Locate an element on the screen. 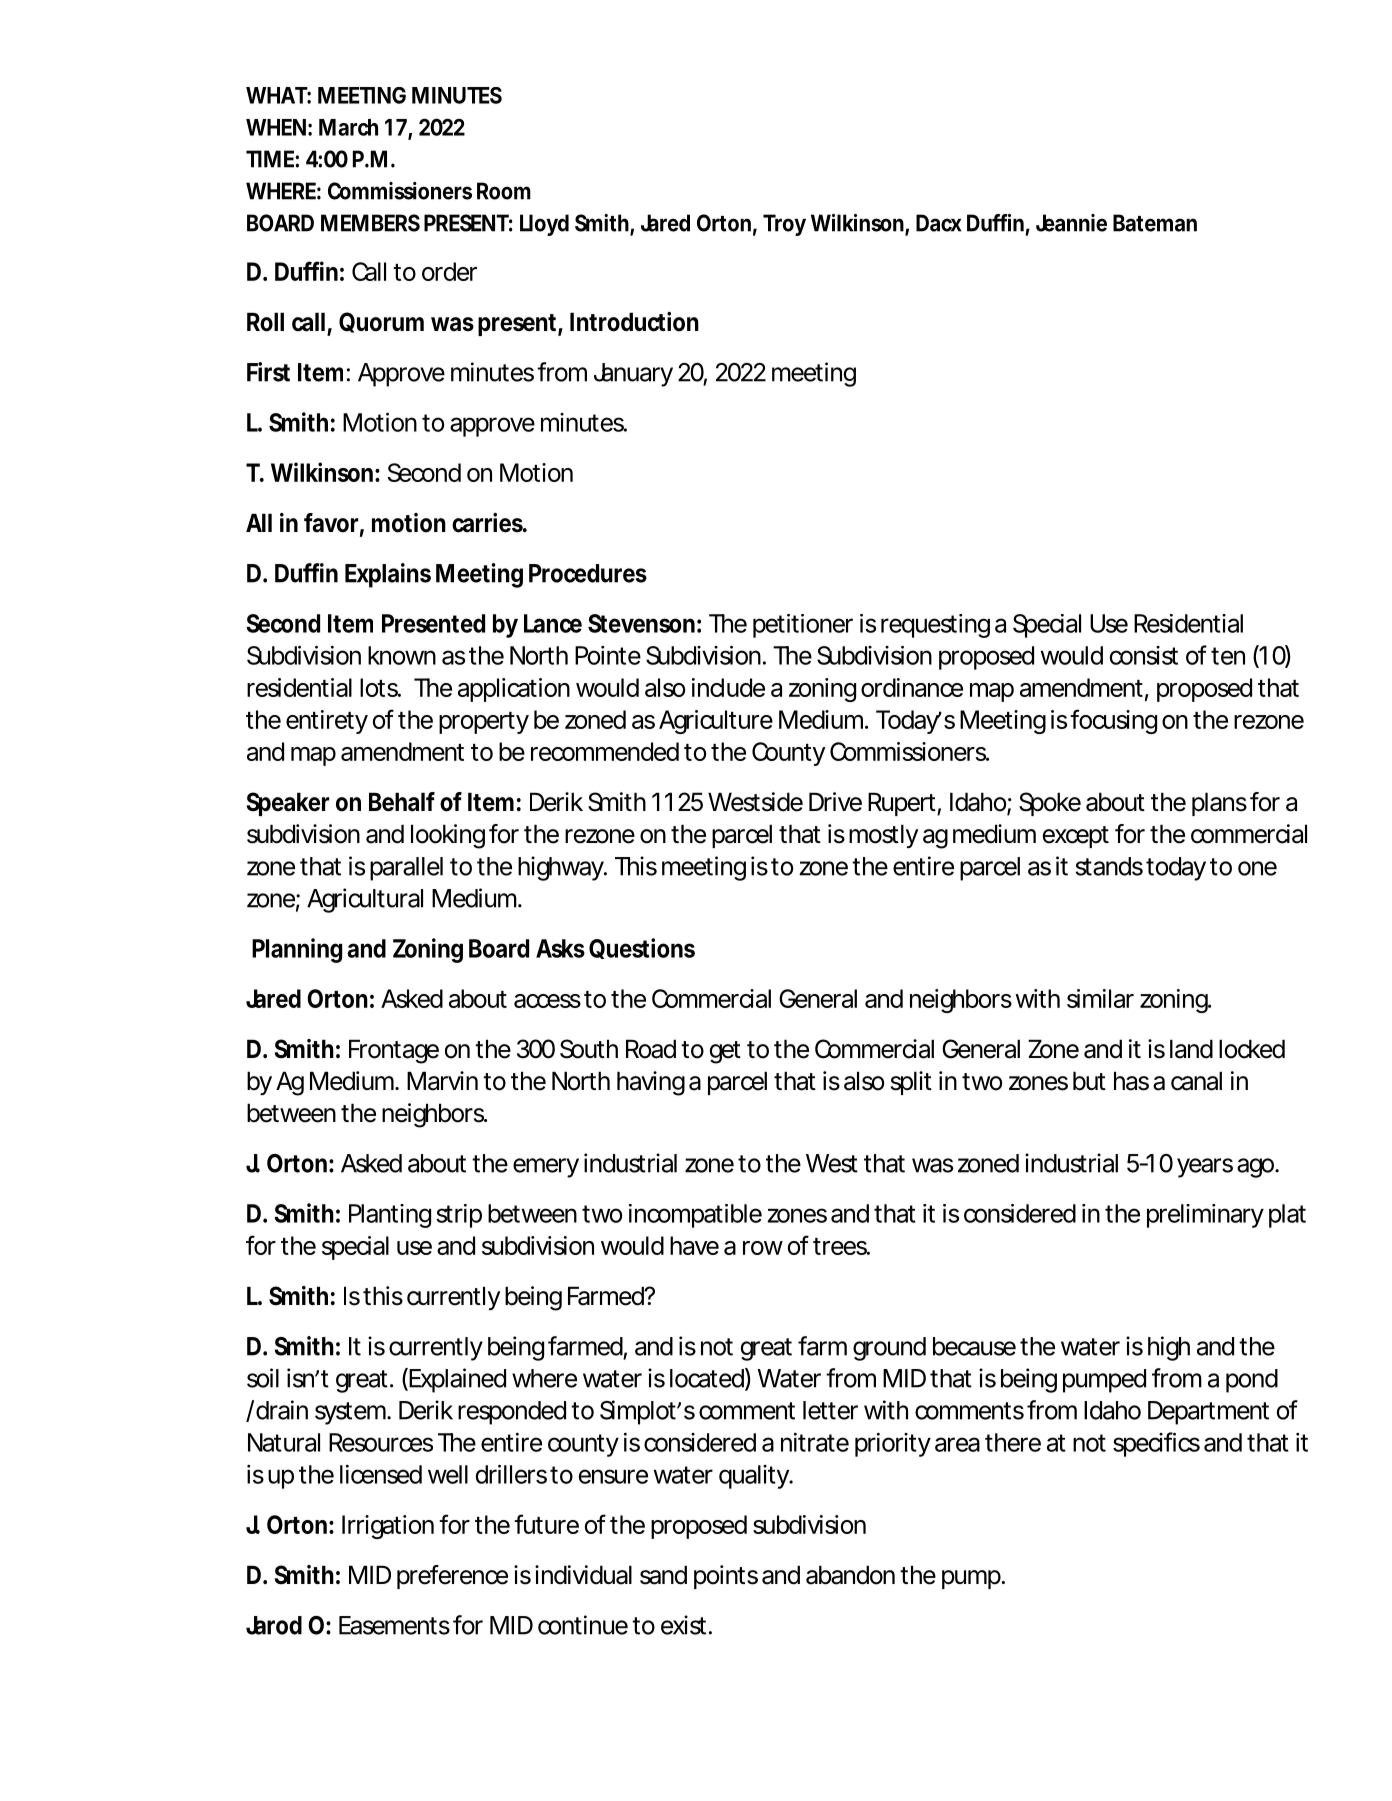  Planting is located at coordinates (390, 1216).
